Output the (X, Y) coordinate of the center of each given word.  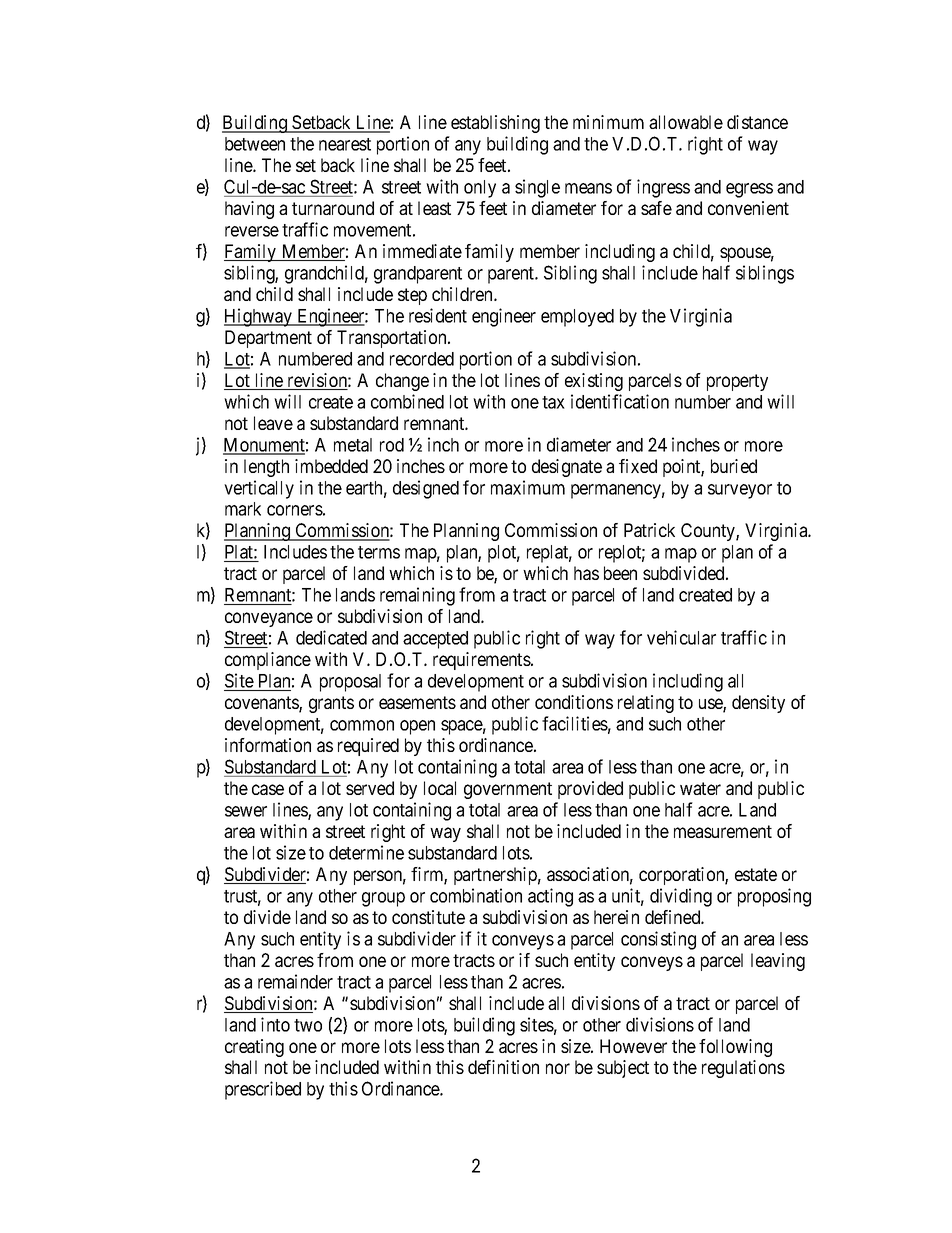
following (735, 1048)
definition (503, 1067)
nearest (345, 144)
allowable (686, 122)
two (308, 1025)
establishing (495, 124)
